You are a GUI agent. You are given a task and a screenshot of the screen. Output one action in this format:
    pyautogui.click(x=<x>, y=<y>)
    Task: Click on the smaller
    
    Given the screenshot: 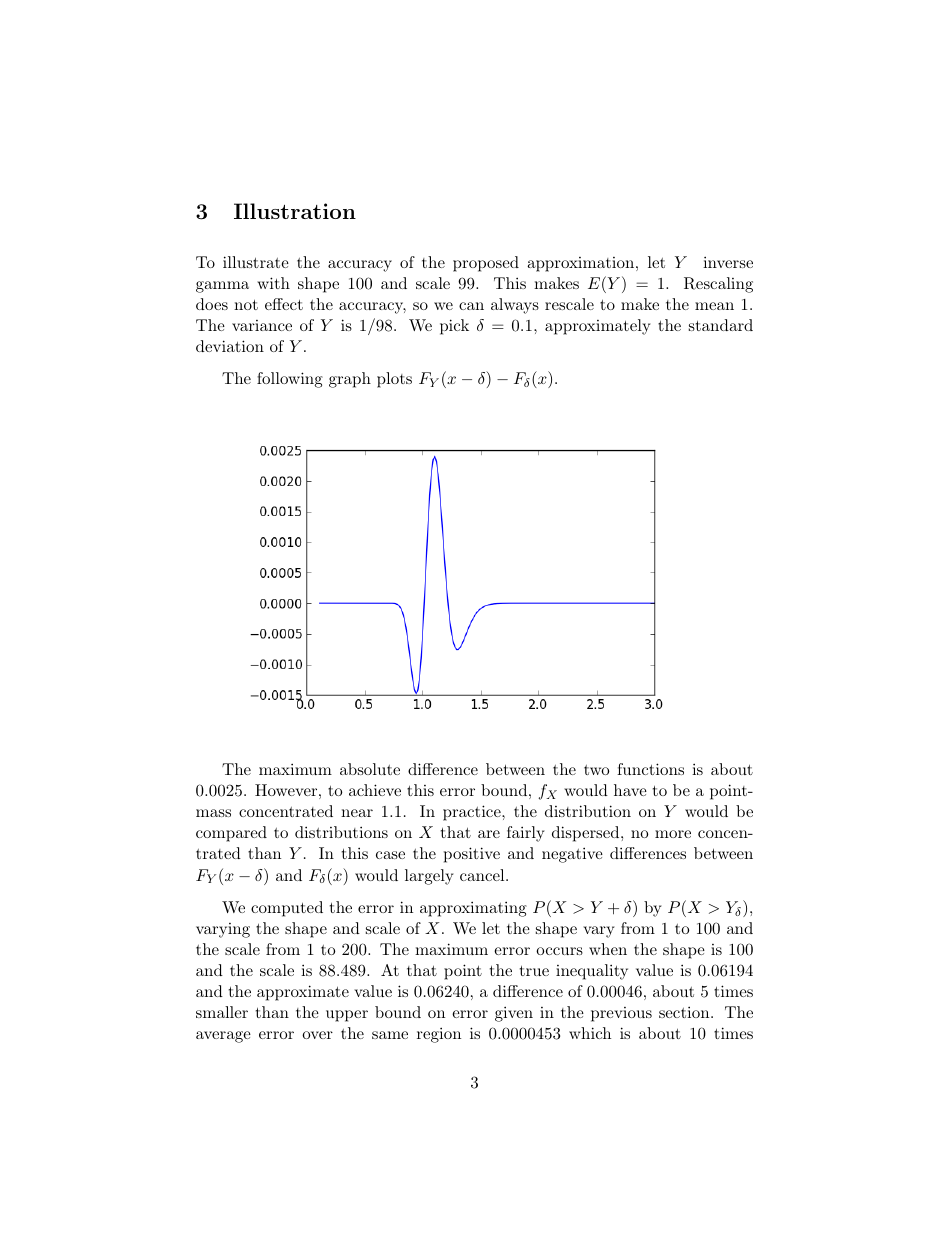 What is the action you would take?
    pyautogui.click(x=222, y=1012)
